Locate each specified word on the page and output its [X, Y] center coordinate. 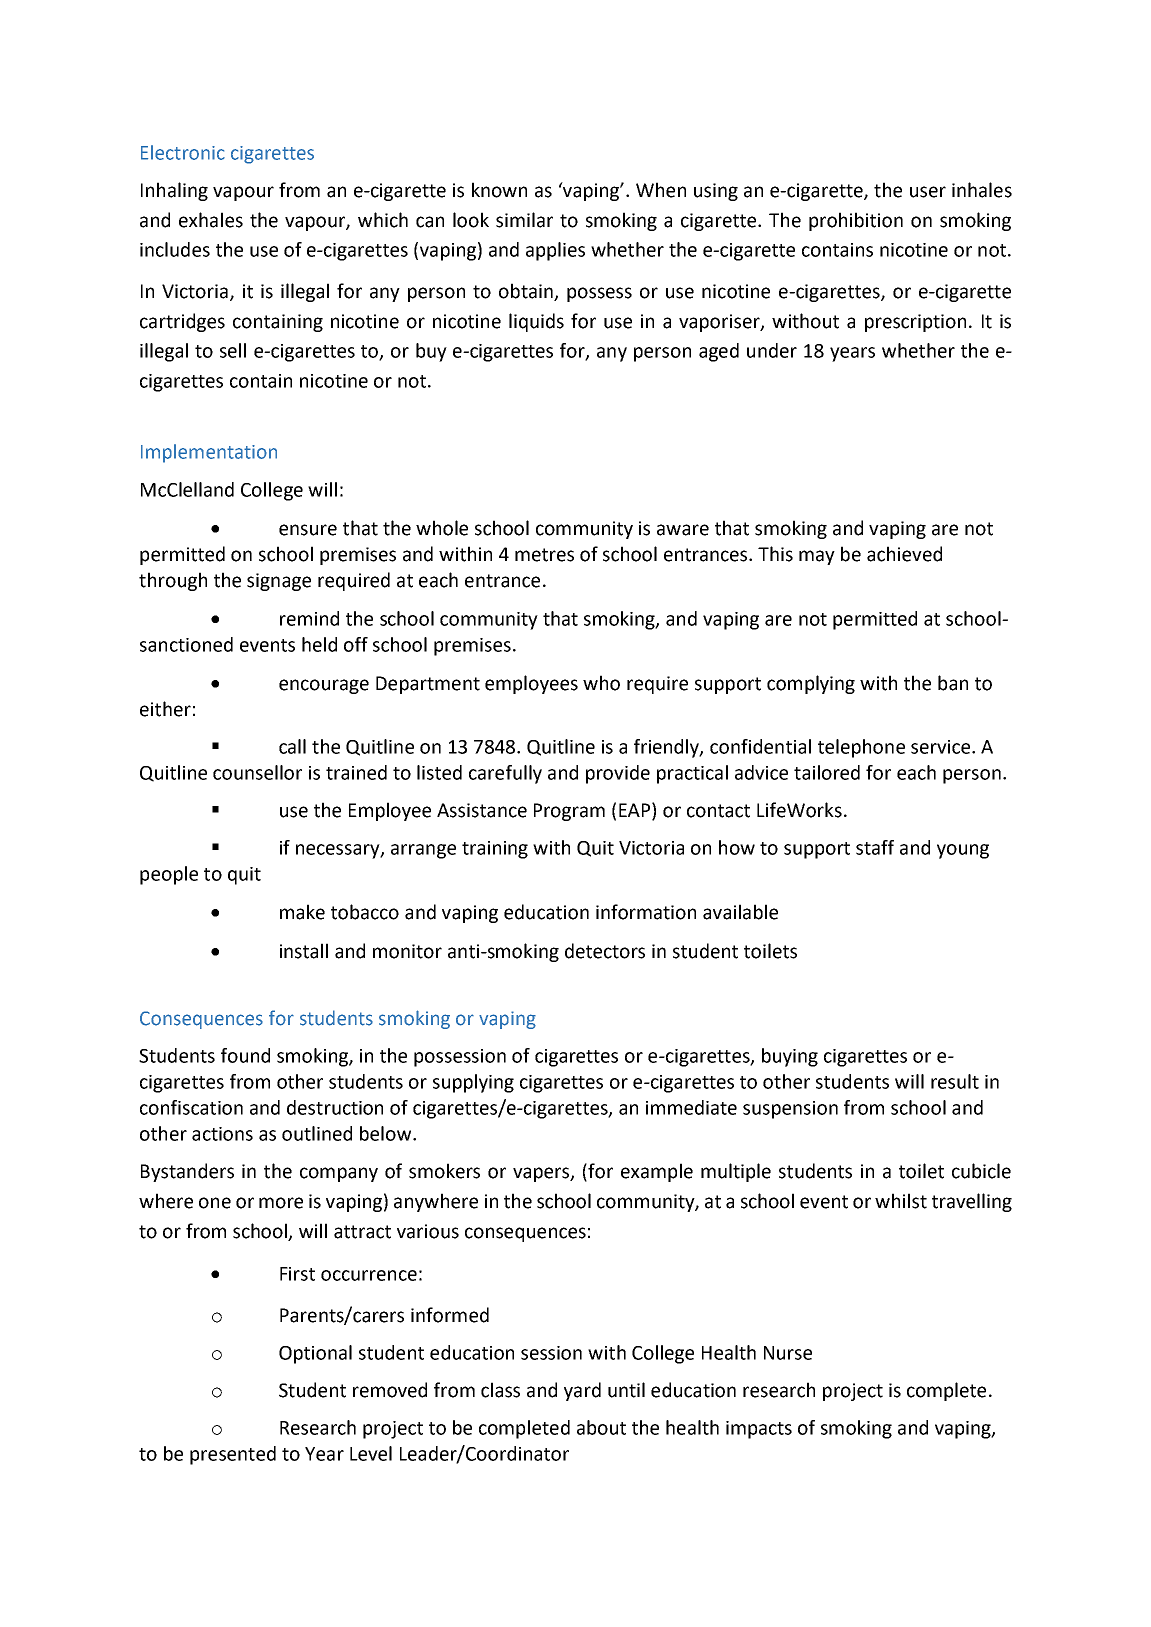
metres [544, 555]
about [601, 1427]
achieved [904, 554]
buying [790, 1057]
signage [279, 582]
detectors [605, 951]
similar [524, 220]
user [928, 192]
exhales [211, 220]
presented [233, 1455]
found [245, 1055]
